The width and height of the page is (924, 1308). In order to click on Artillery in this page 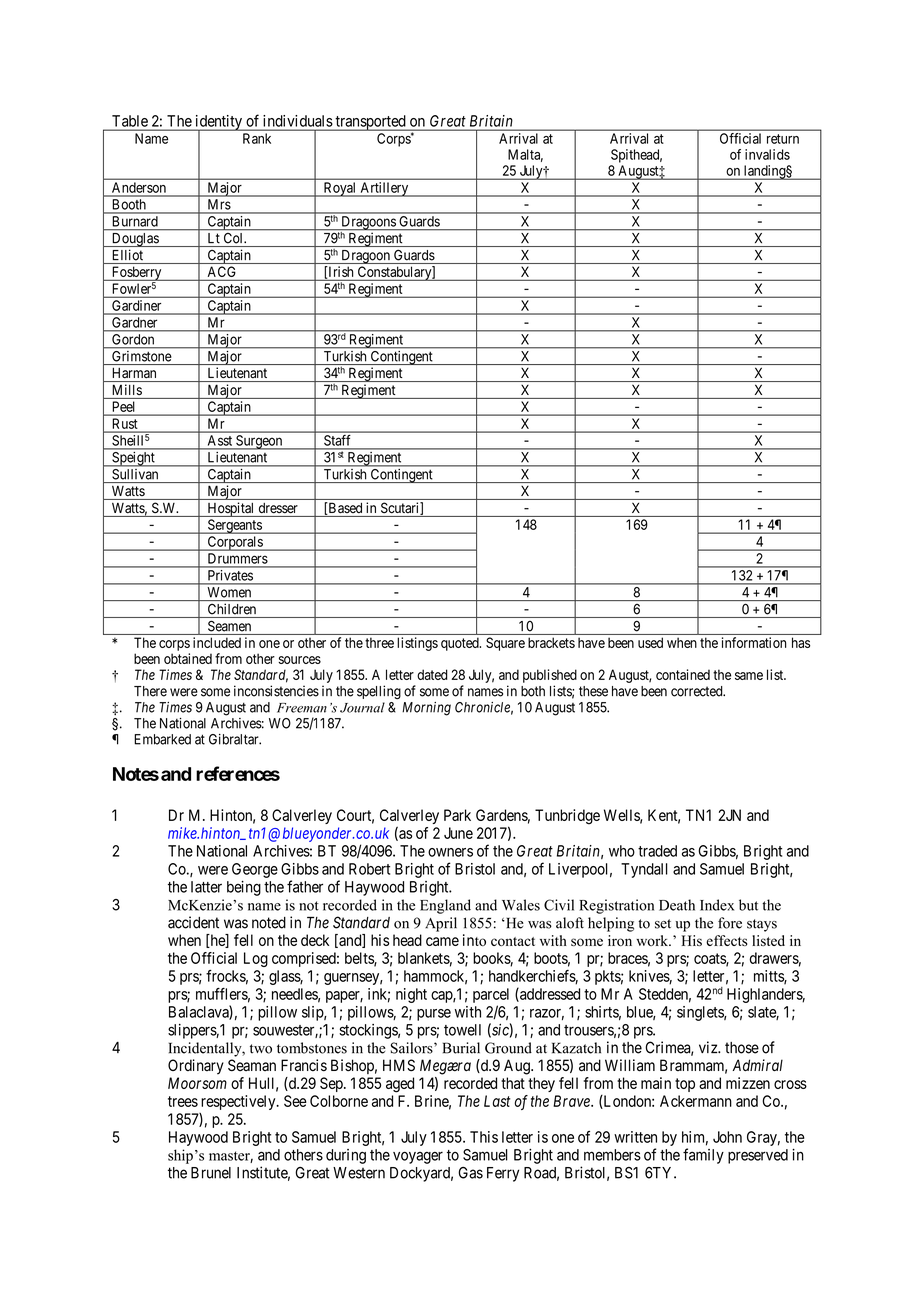, I will do `click(384, 189)`.
